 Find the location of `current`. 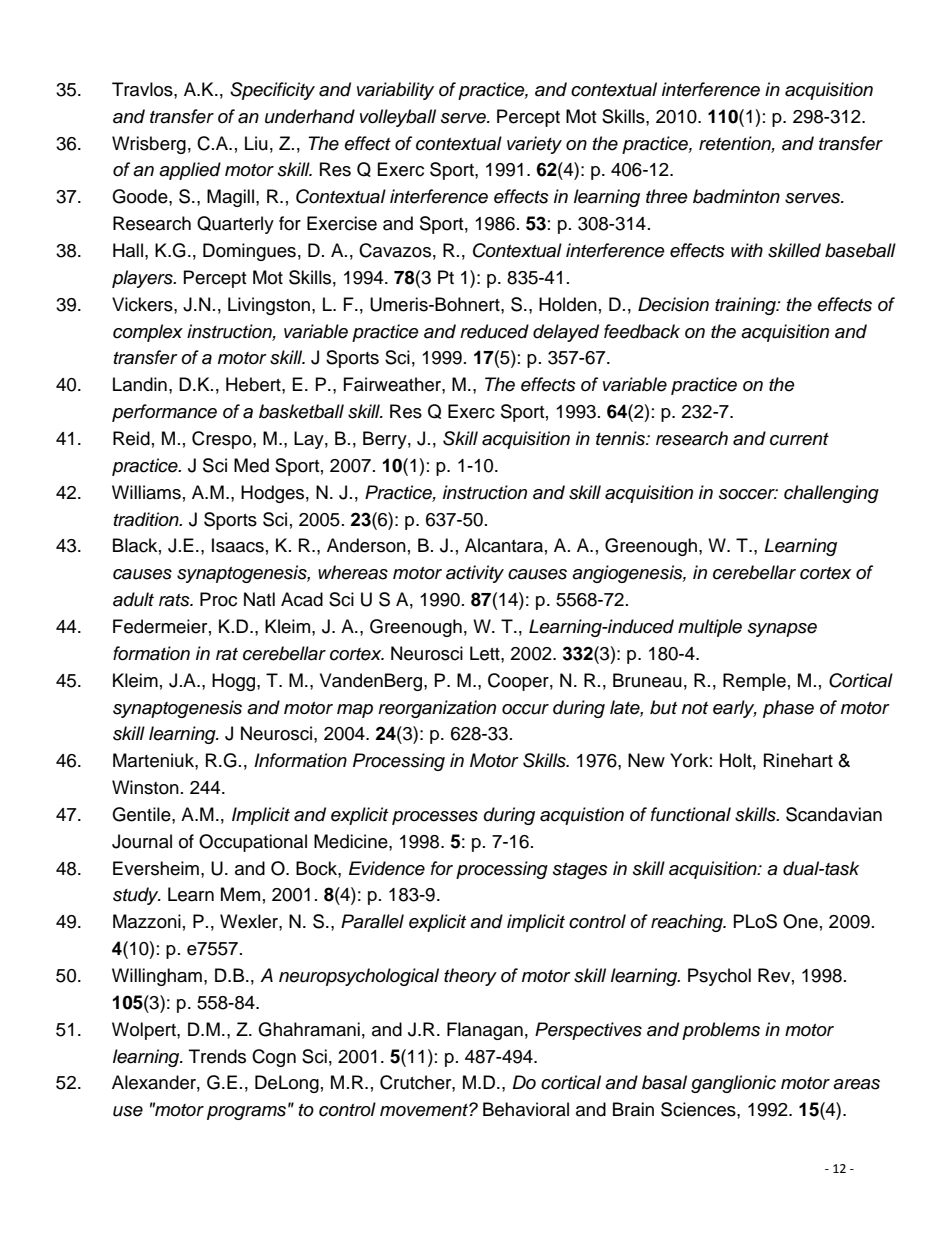

current is located at coordinates (799, 439).
